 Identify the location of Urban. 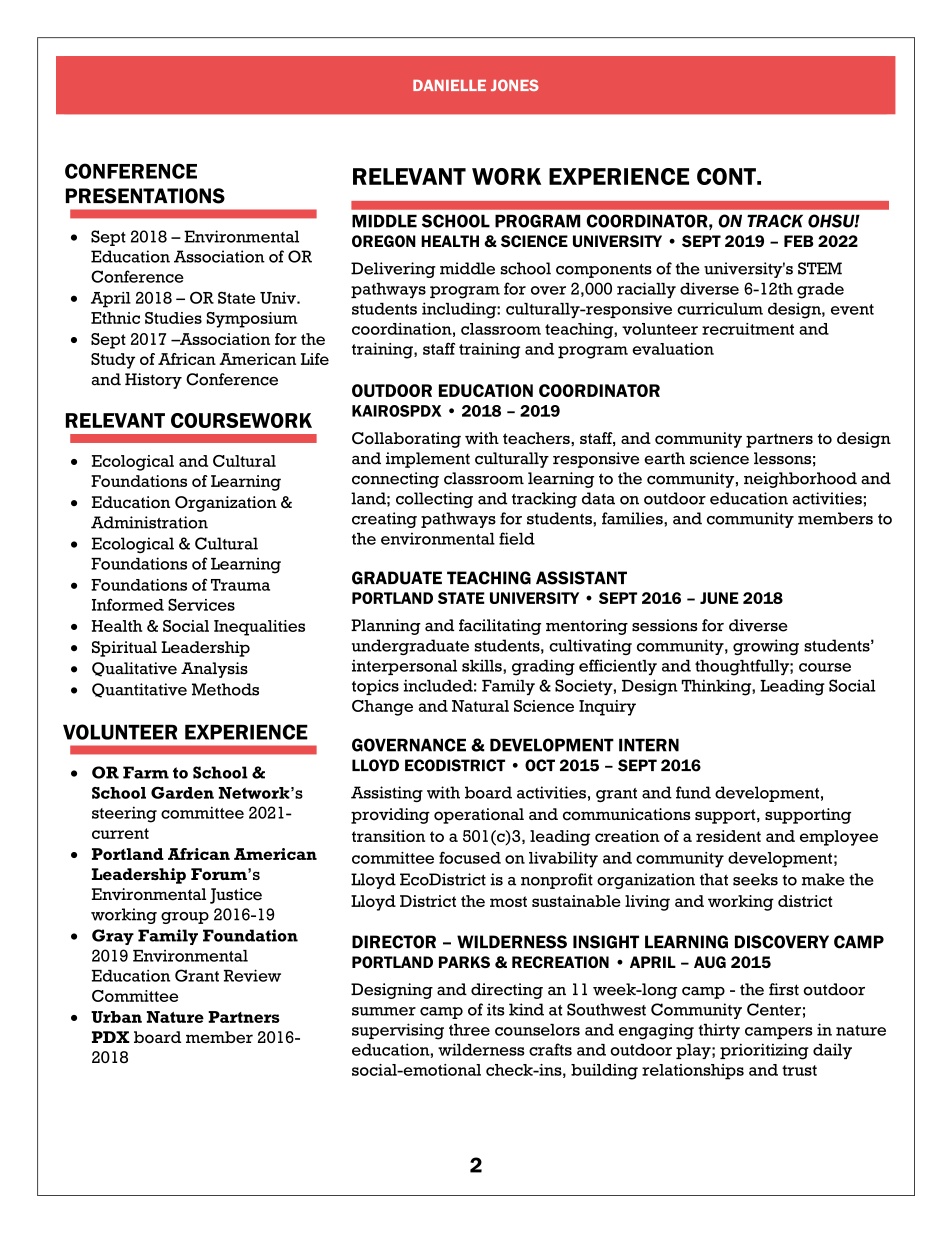
(116, 1017).
